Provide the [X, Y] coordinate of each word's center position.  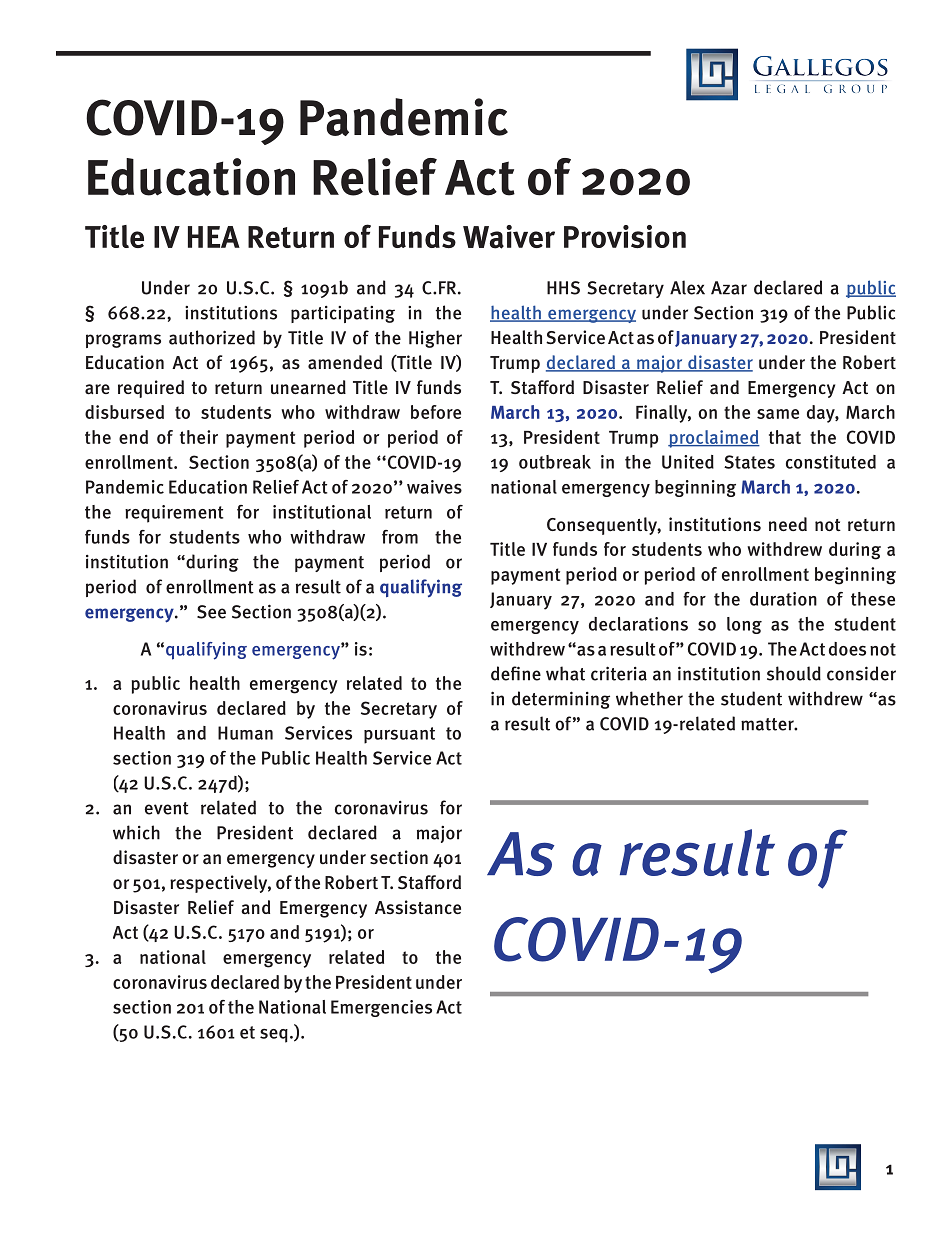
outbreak [555, 462]
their [199, 437]
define [516, 673]
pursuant [399, 735]
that [785, 437]
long [744, 625]
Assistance [418, 907]
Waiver [509, 237]
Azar [729, 288]
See [211, 612]
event [167, 808]
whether [649, 698]
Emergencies [381, 1008]
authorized [212, 337]
